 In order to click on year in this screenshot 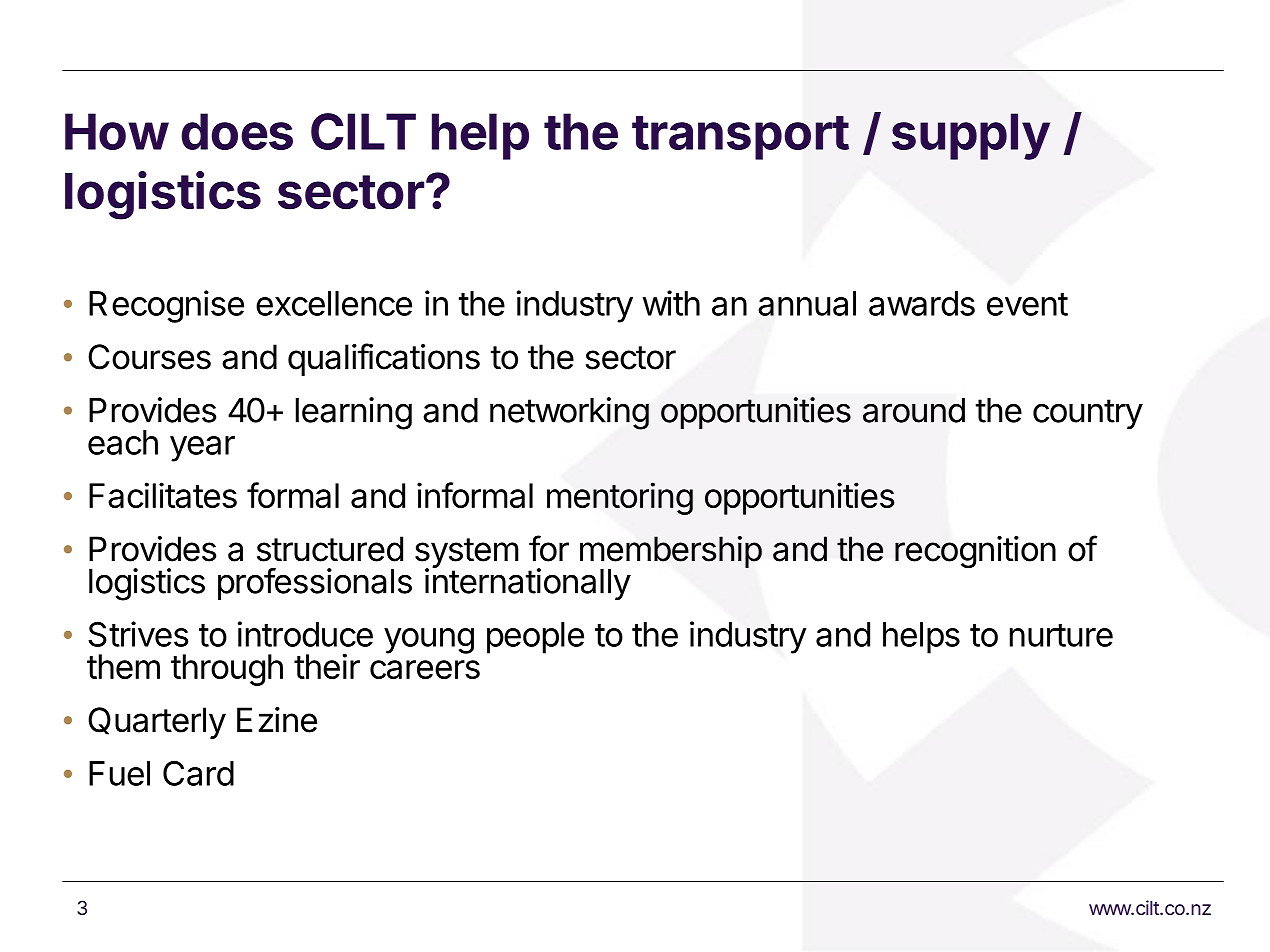, I will do `click(202, 449)`.
